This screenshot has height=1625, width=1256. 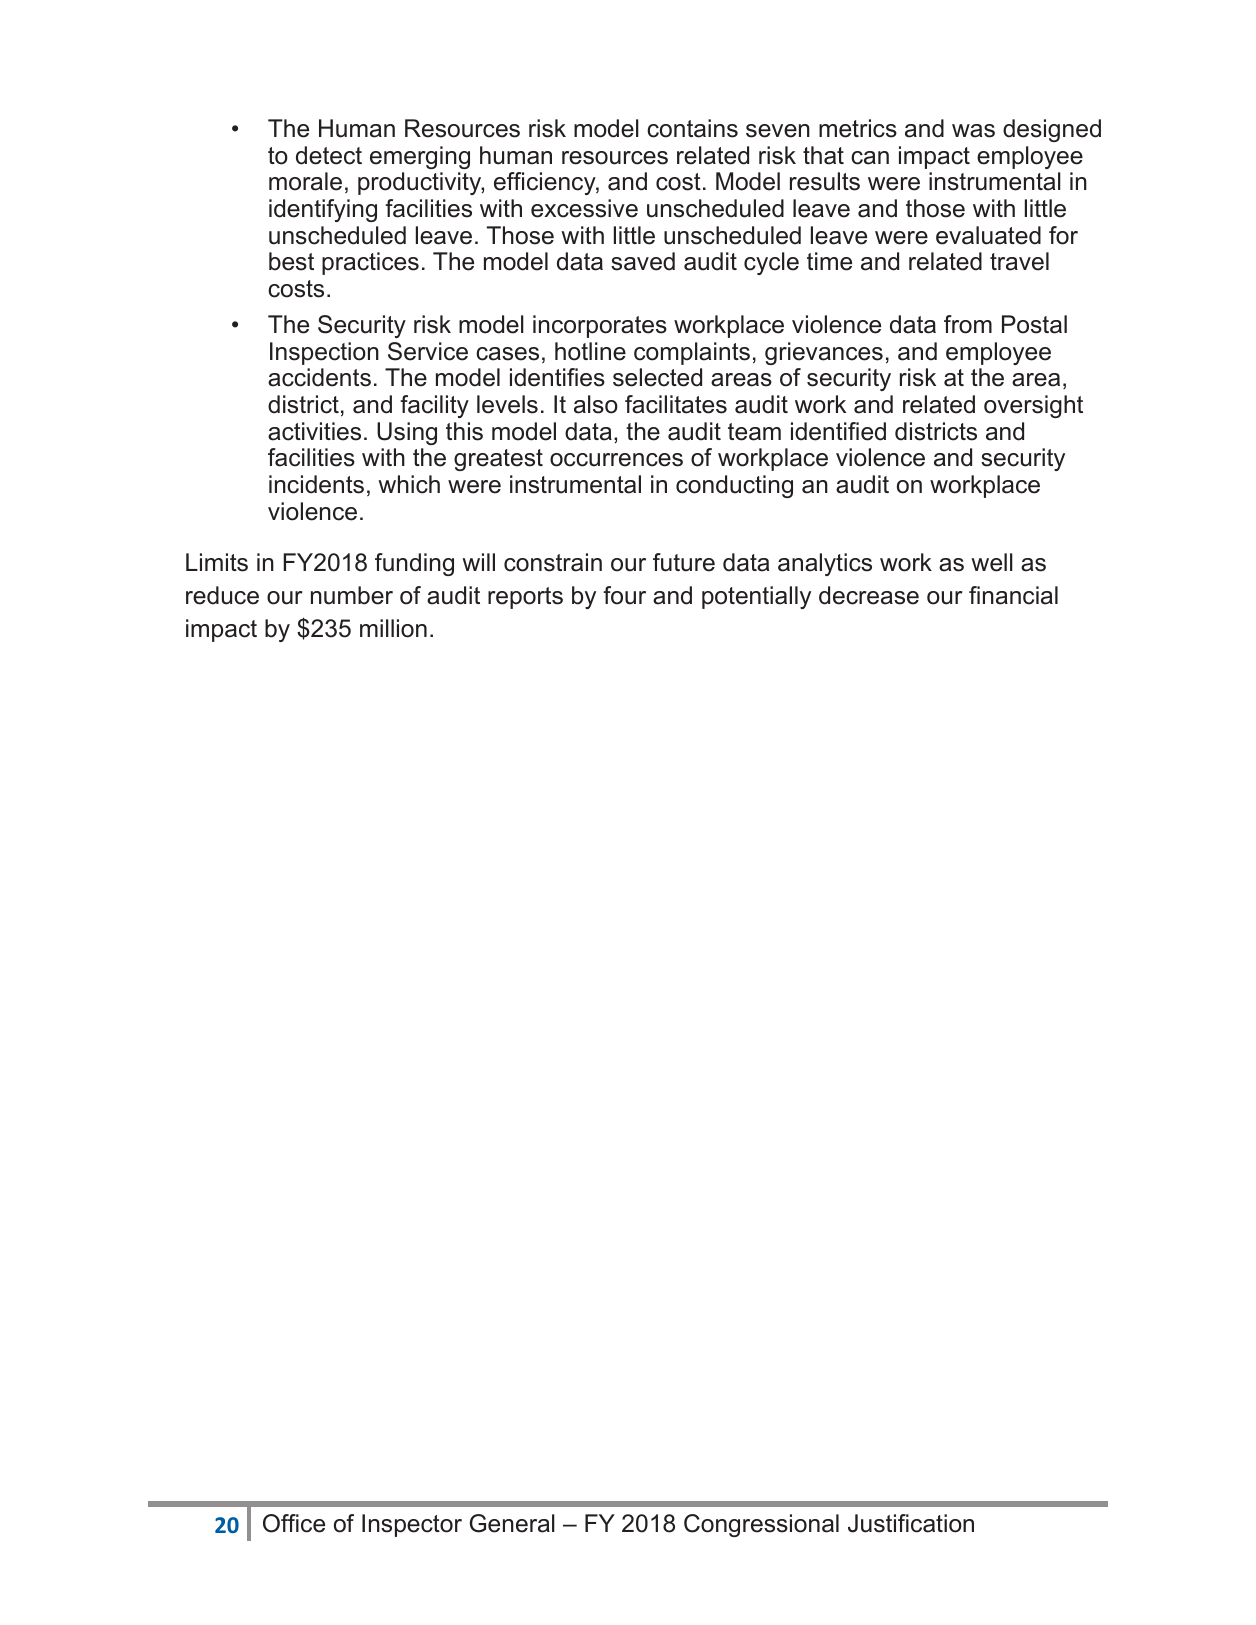 What do you see at coordinates (584, 208) in the screenshot?
I see `excessive` at bounding box center [584, 208].
